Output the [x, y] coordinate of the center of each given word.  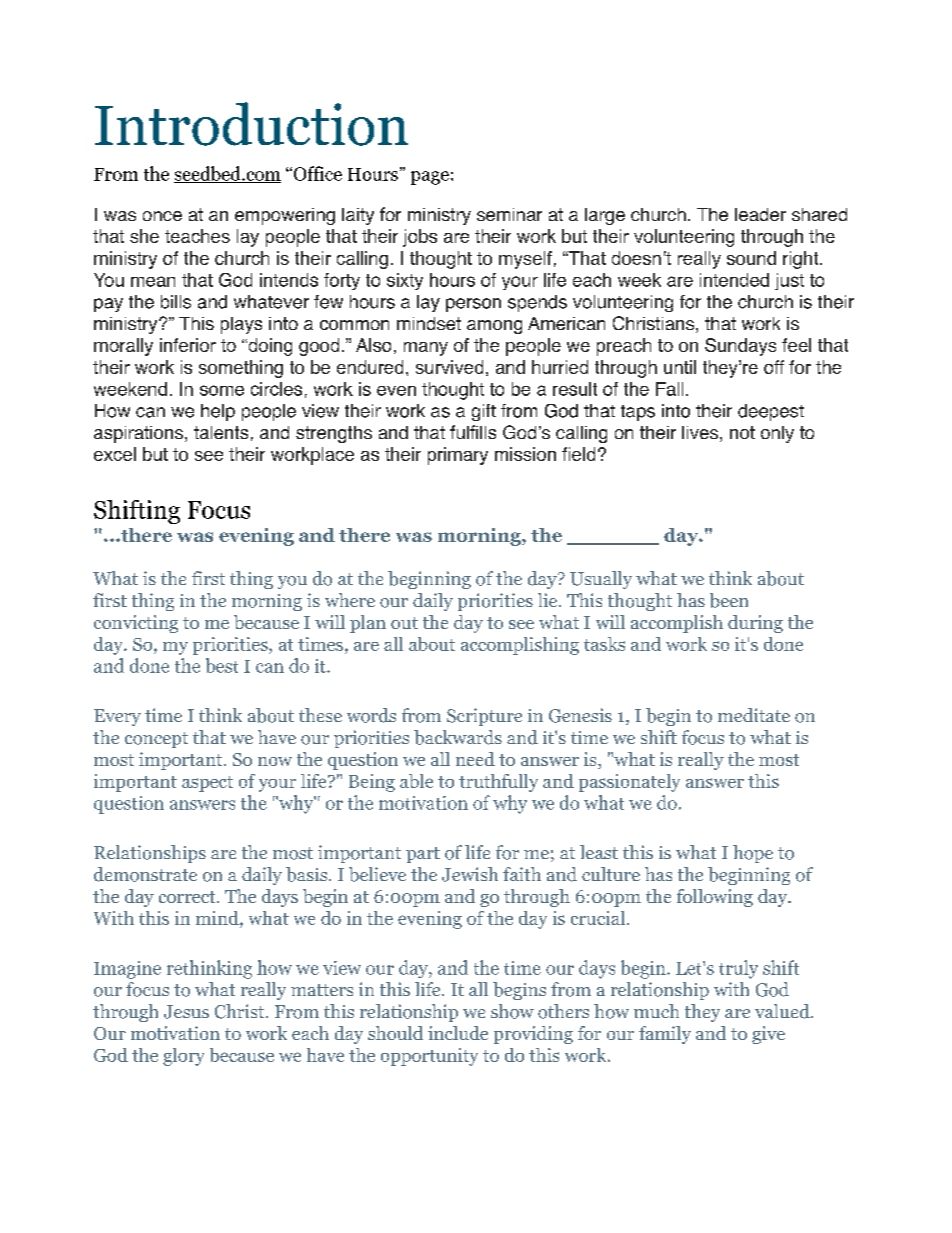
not [742, 432]
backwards [458, 737]
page [430, 178]
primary [458, 456]
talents [221, 432]
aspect [207, 784]
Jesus [186, 1012]
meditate [754, 715]
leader [760, 214]
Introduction [251, 124]
